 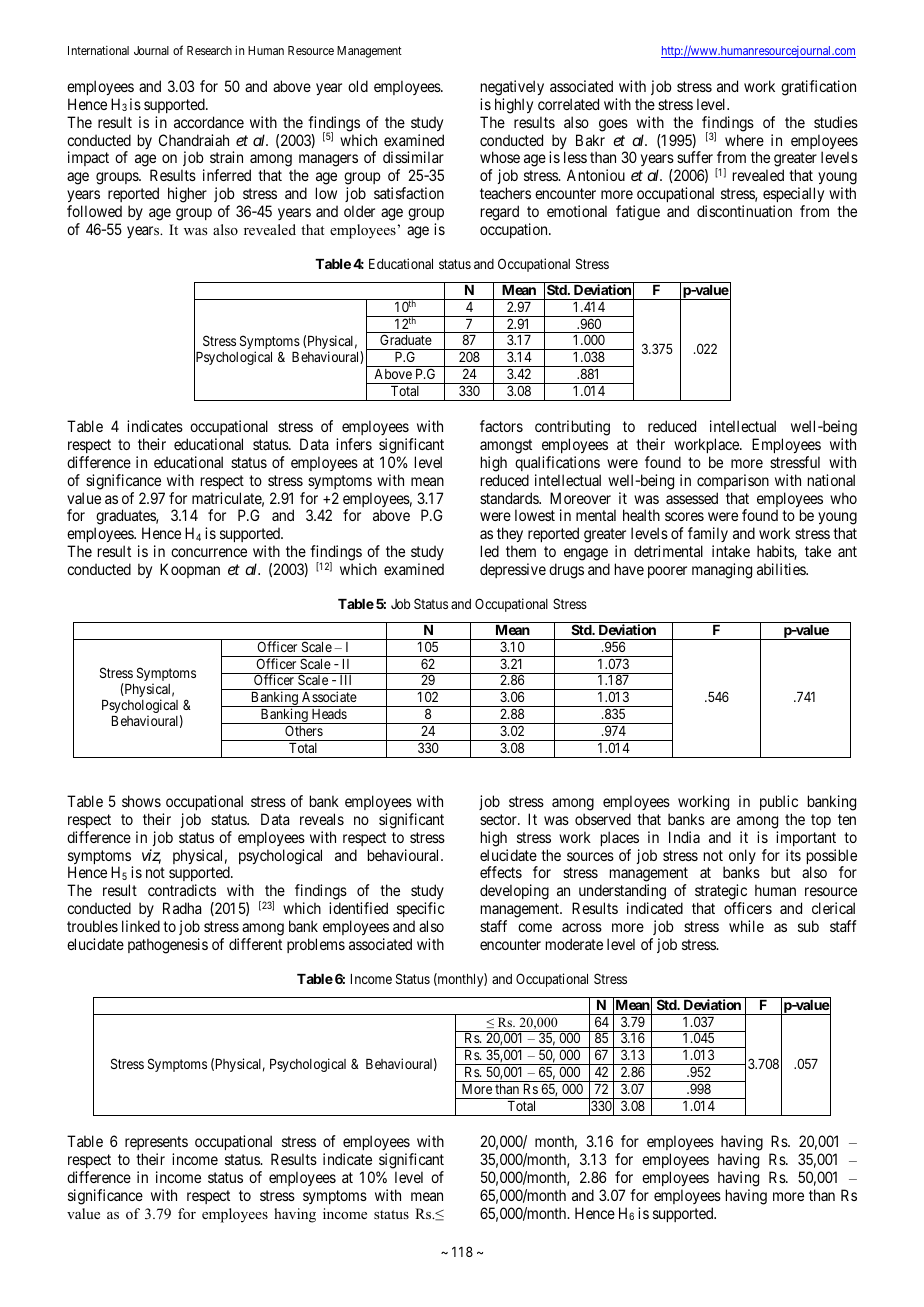 What do you see at coordinates (818, 88) in the document?
I see `gratification` at bounding box center [818, 88].
